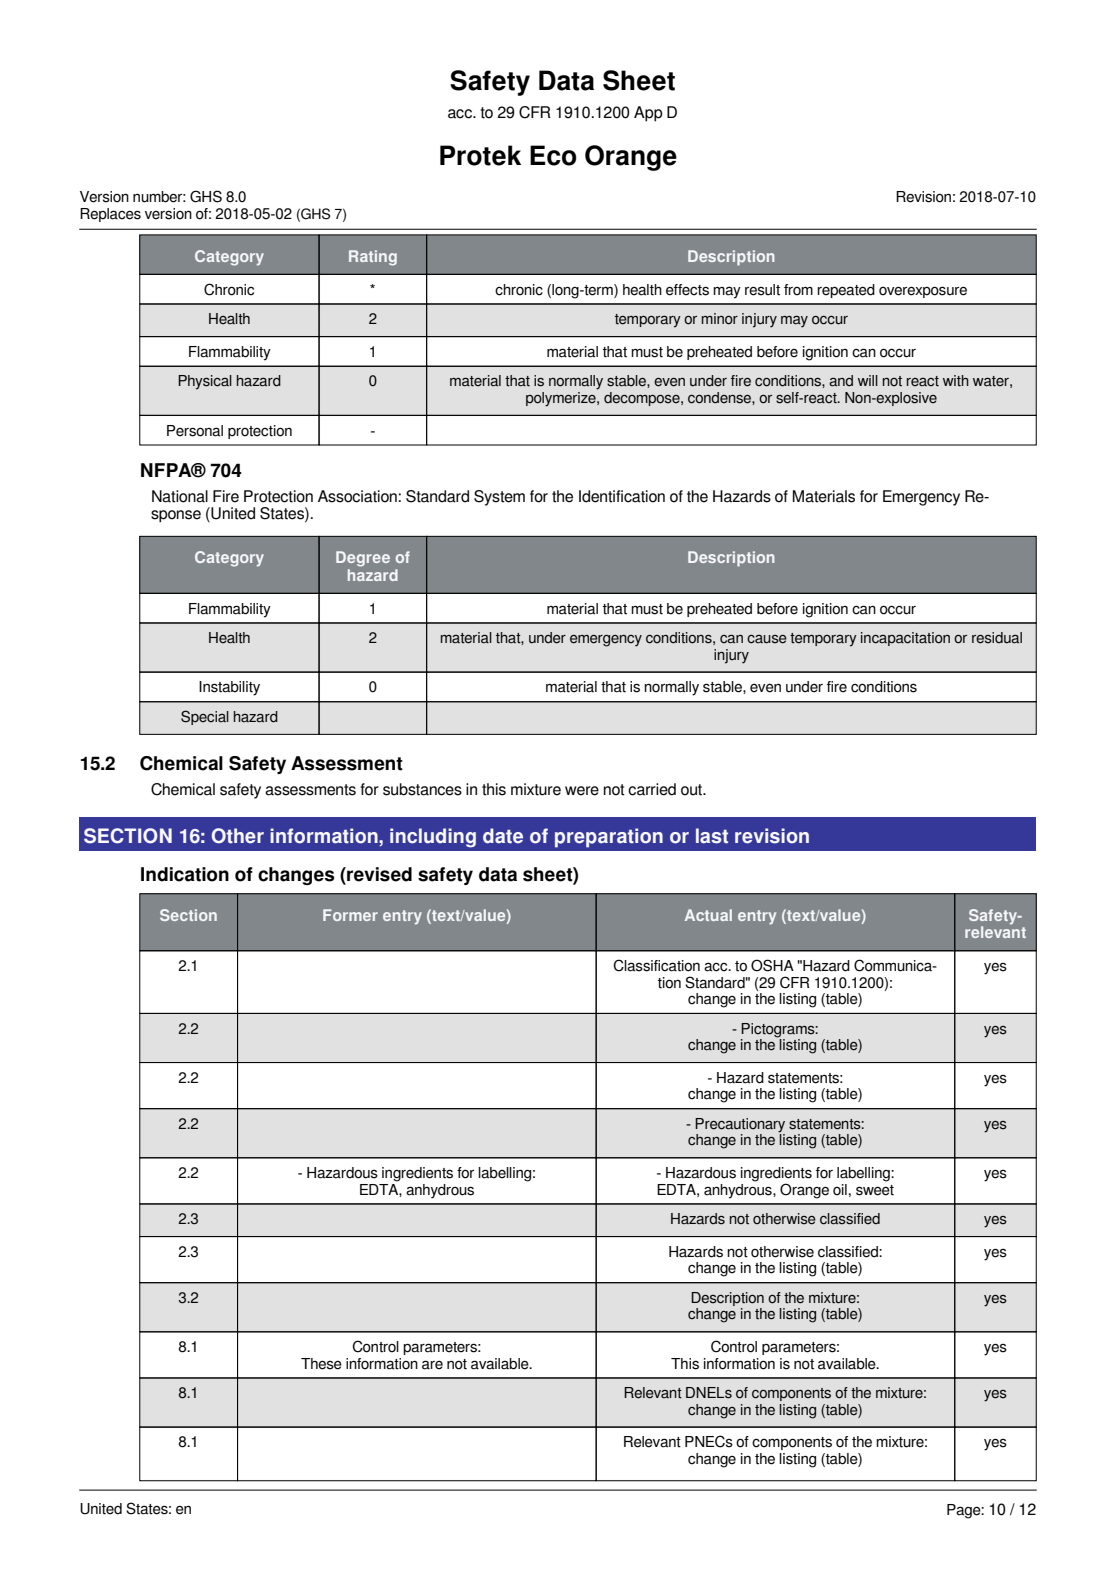 This page has width=1116, height=1579. I want to click on are, so click(432, 1365).
